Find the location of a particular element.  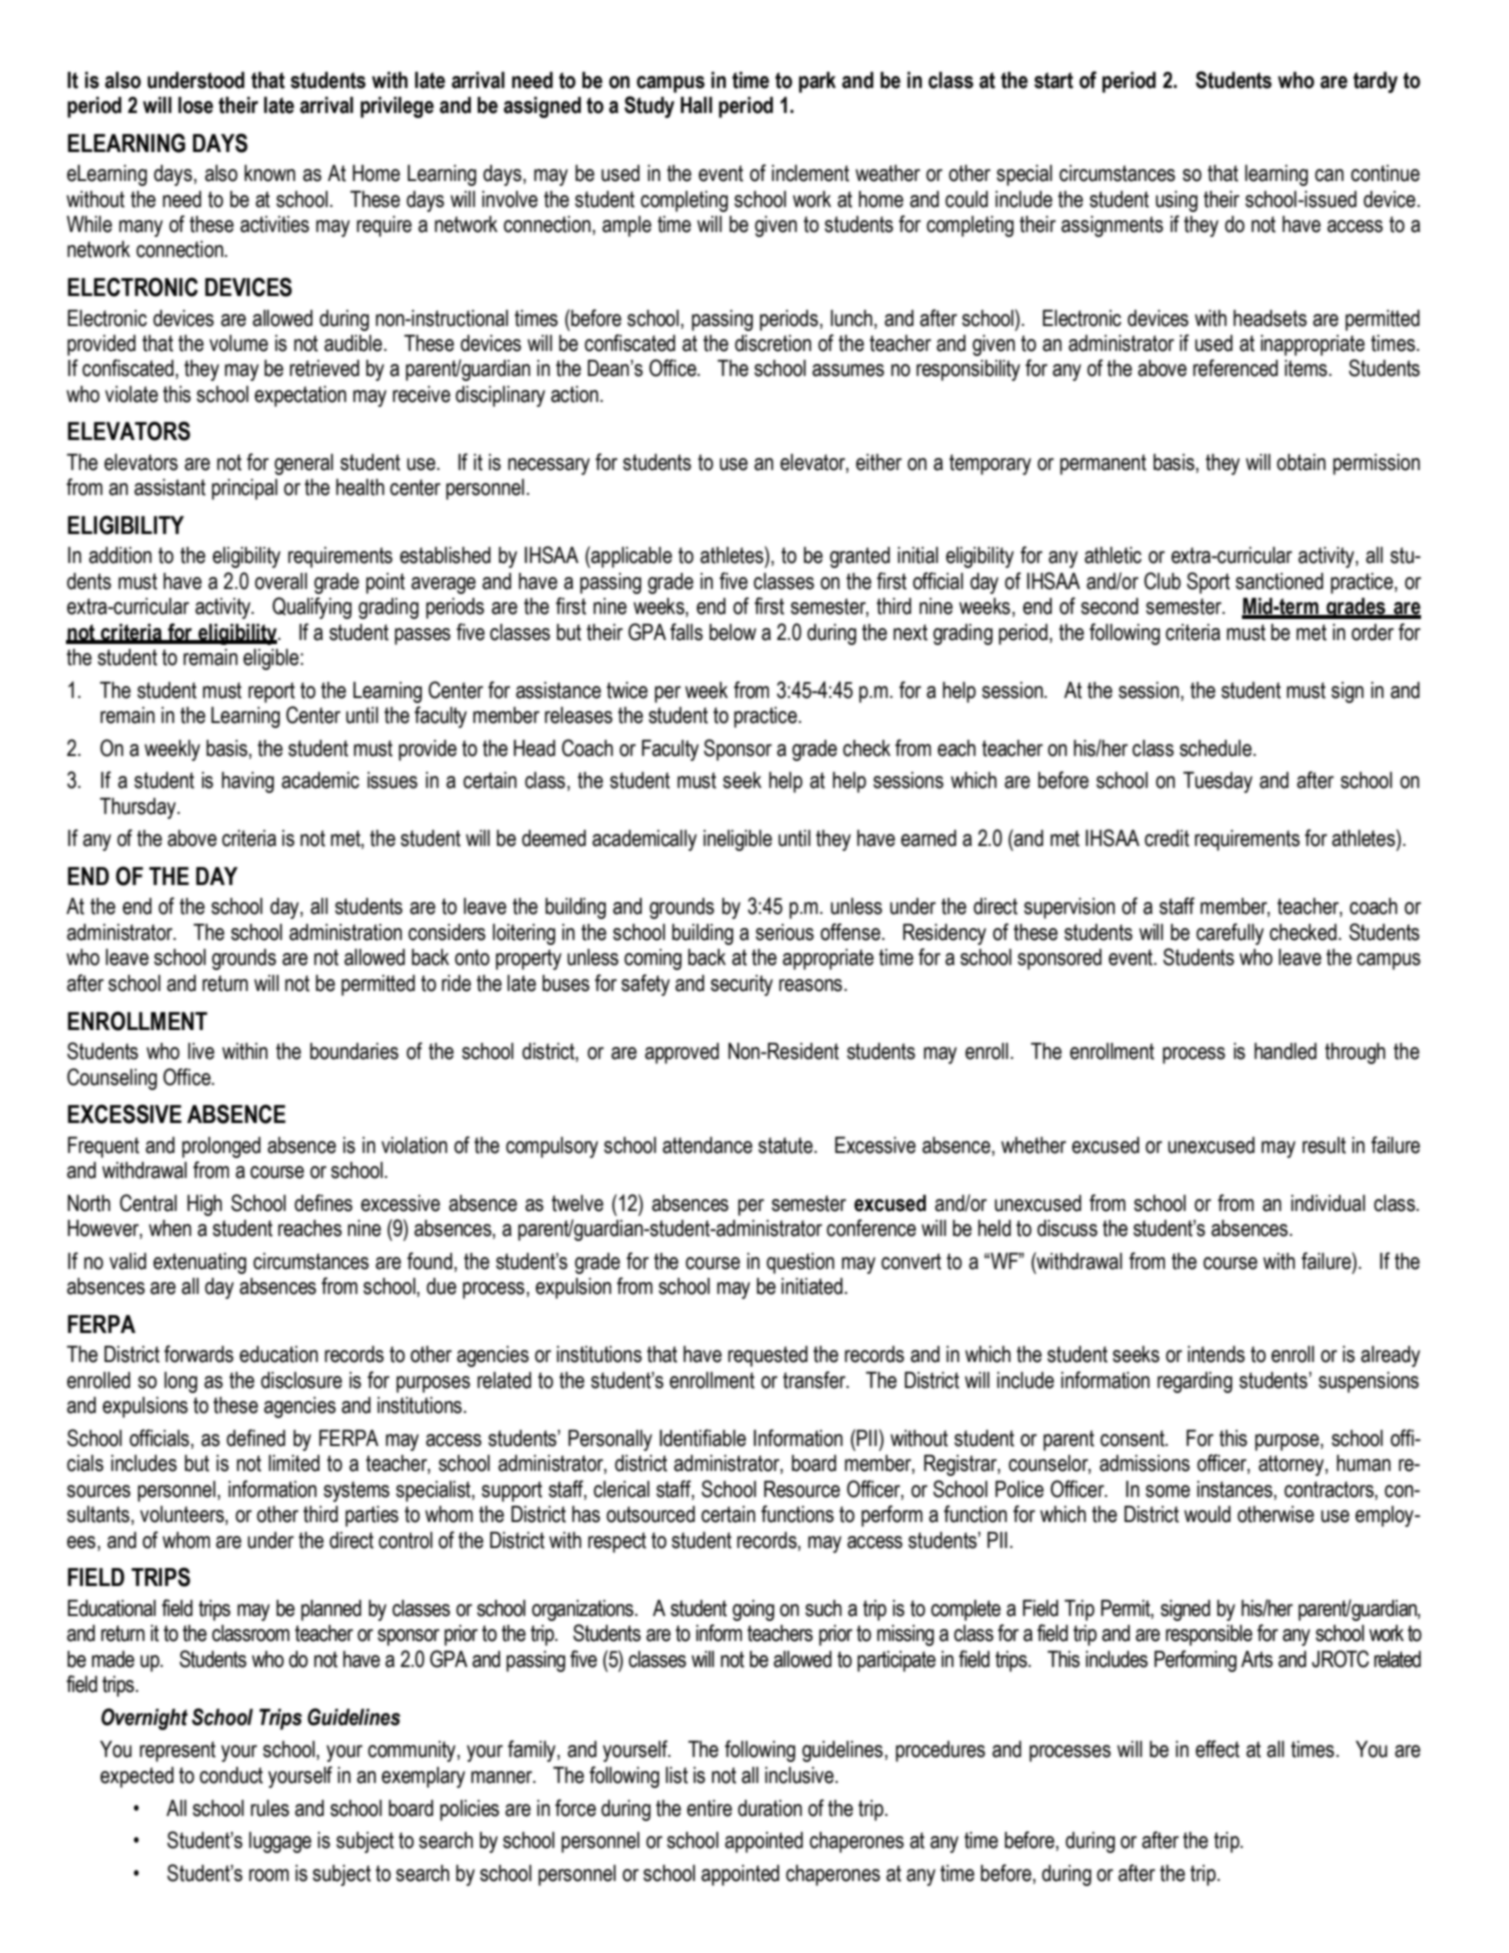

conduct is located at coordinates (231, 1775).
